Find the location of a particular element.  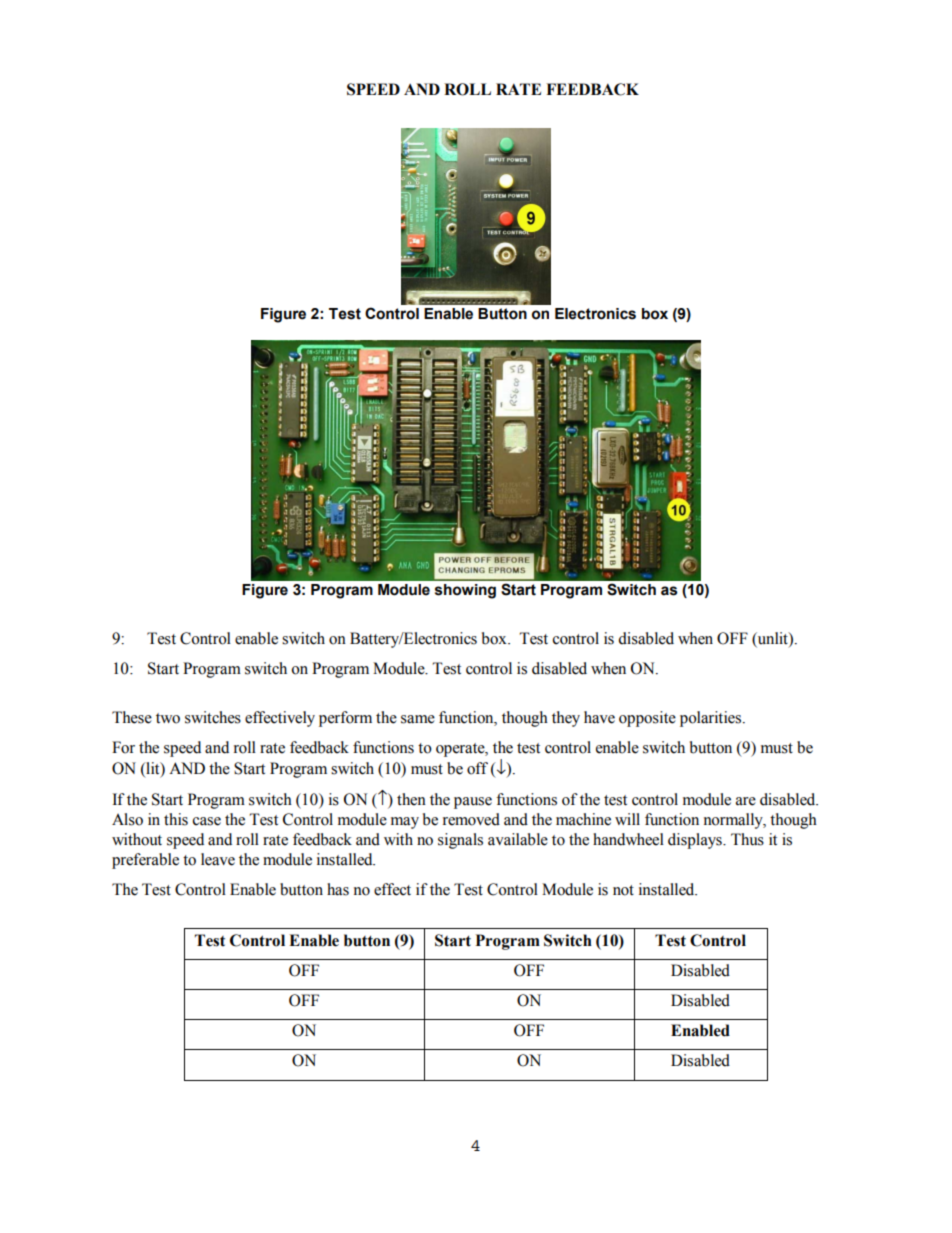

have is located at coordinates (599, 717).
